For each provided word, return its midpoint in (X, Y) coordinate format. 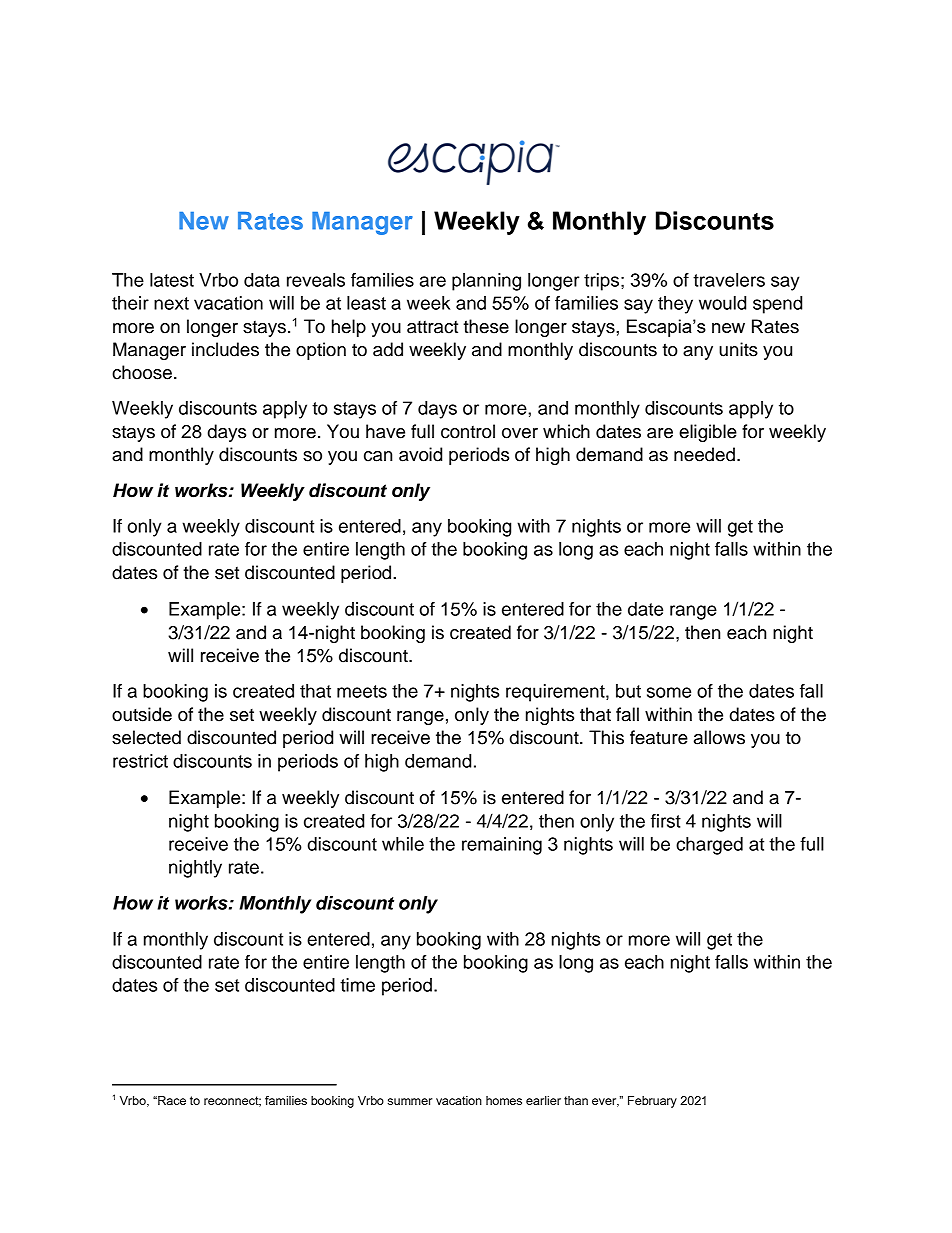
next (171, 303)
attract (432, 327)
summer (410, 1101)
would (722, 303)
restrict (140, 761)
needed (704, 454)
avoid (420, 454)
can (378, 456)
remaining (502, 846)
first (666, 821)
